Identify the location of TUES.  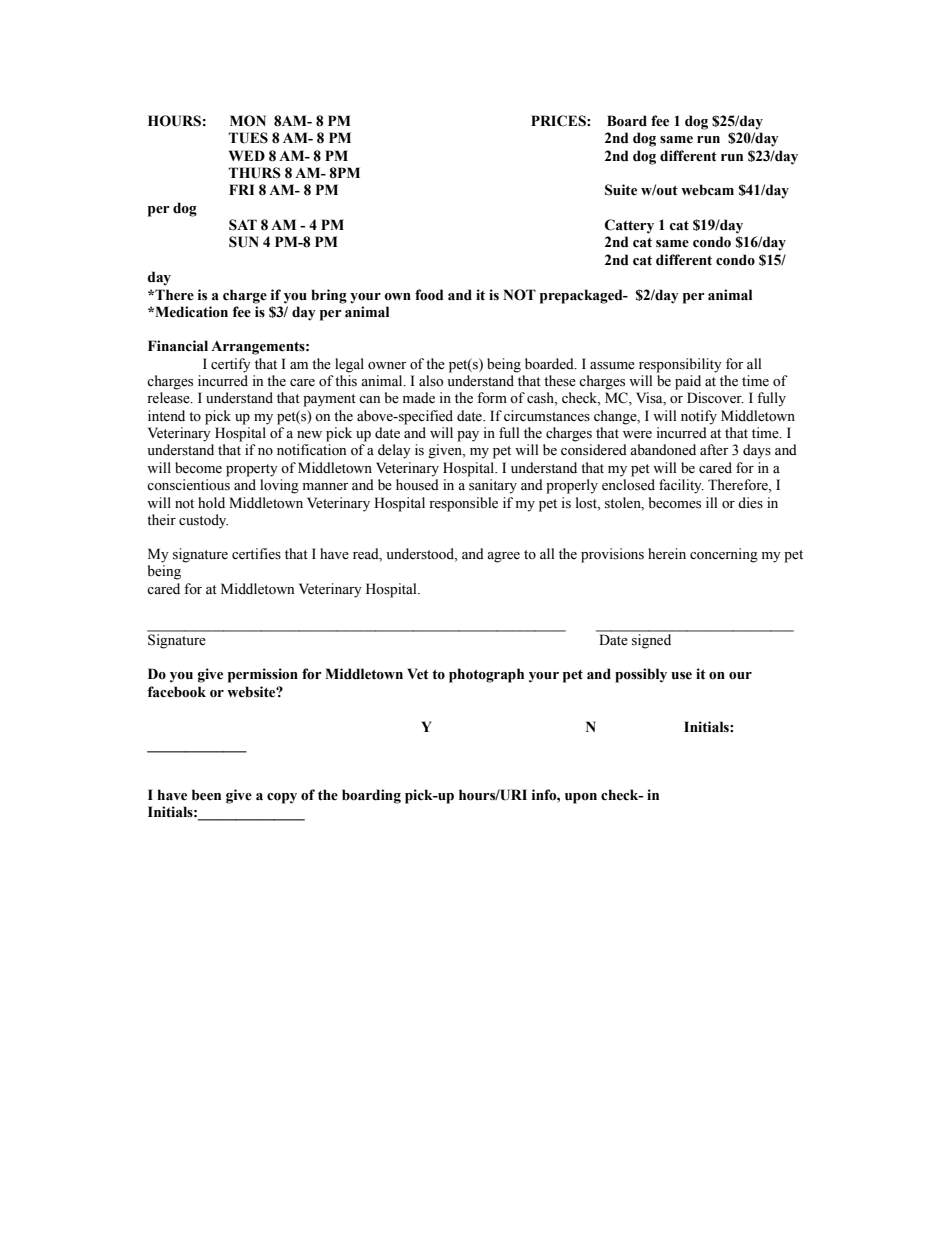
(248, 138).
